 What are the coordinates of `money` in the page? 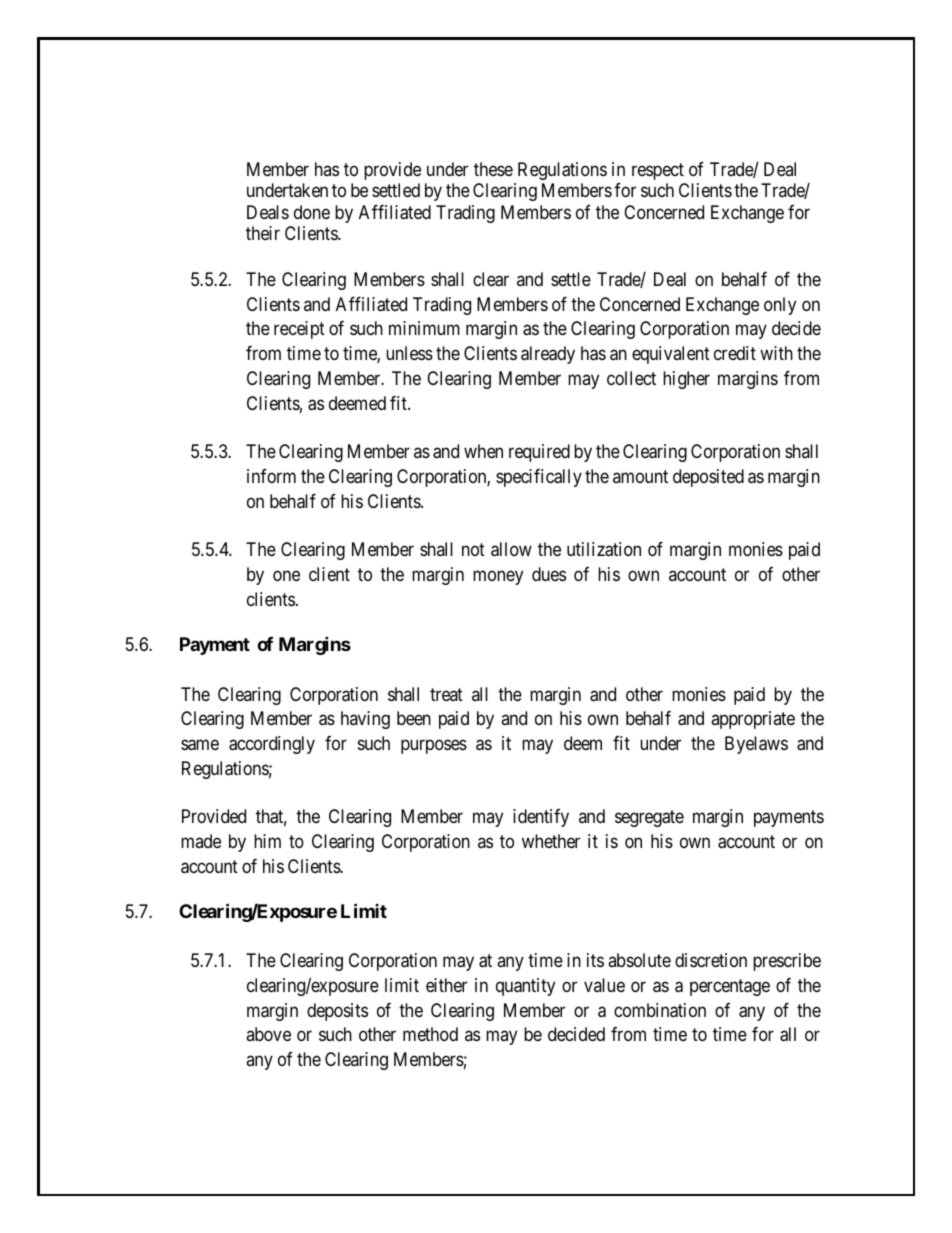 It's located at (498, 578).
